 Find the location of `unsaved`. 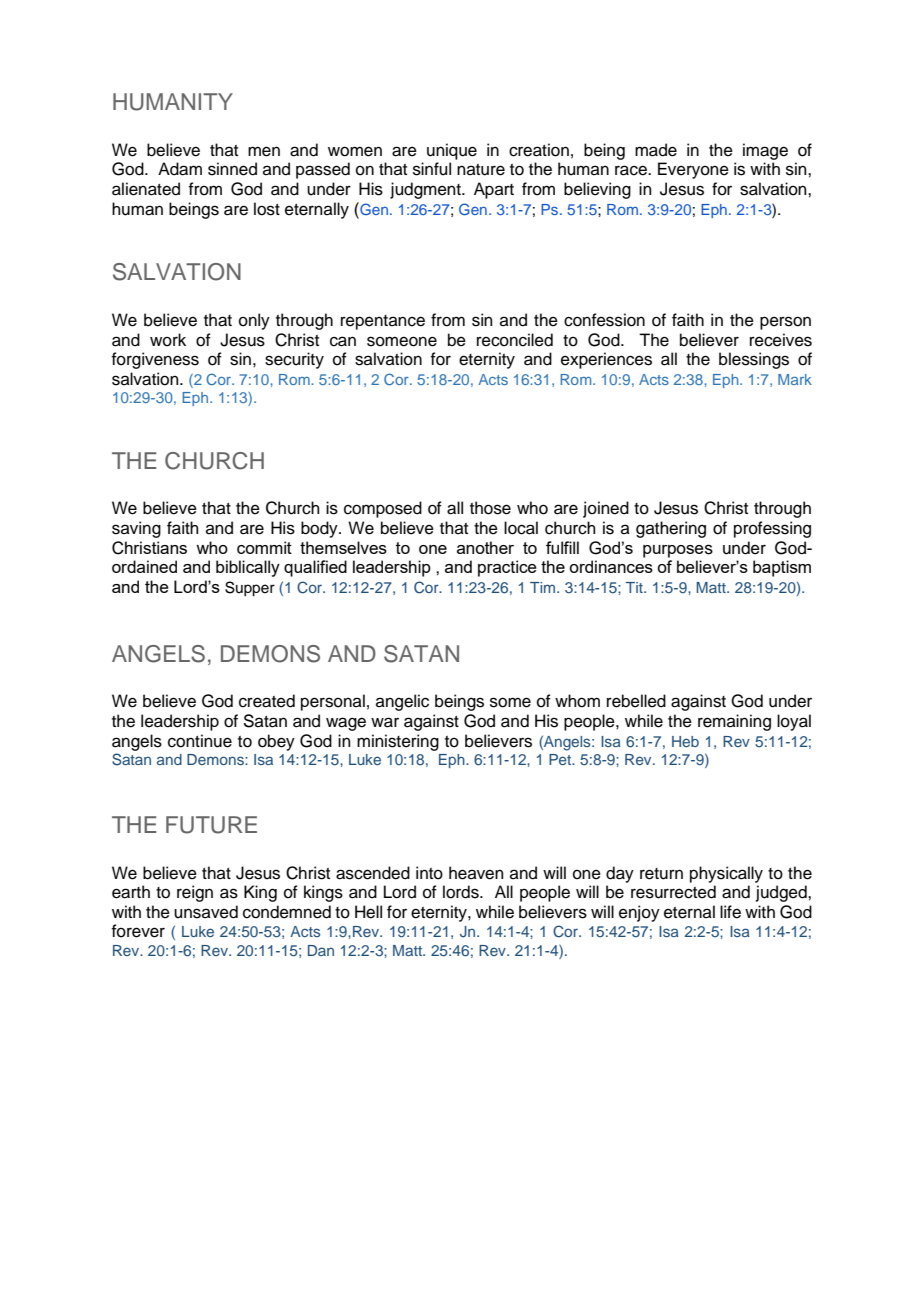

unsaved is located at coordinates (206, 912).
